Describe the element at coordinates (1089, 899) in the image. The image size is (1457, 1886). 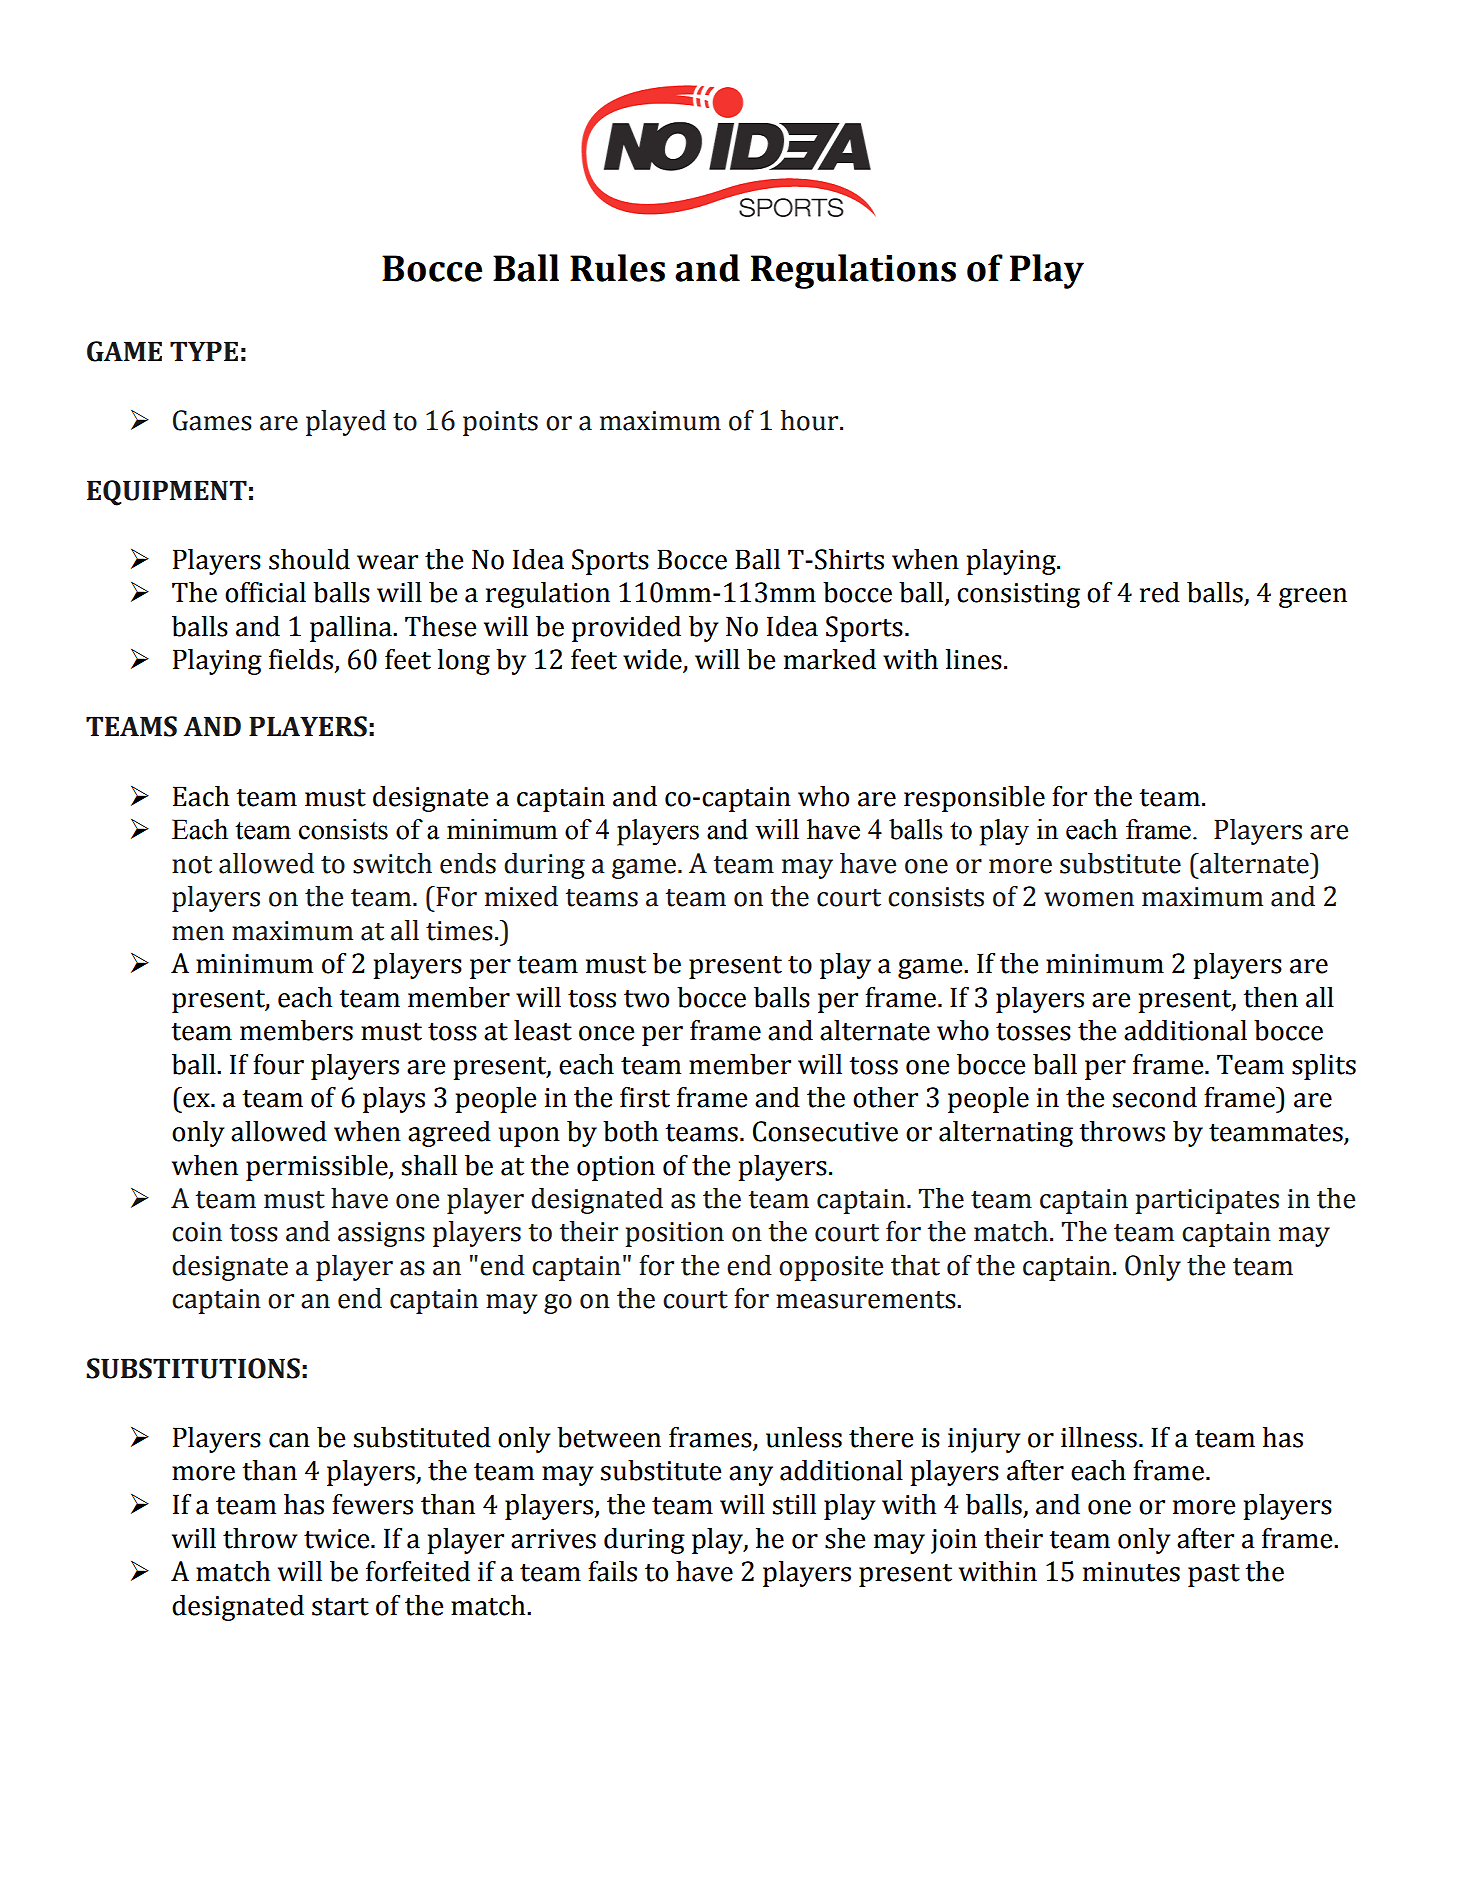
I see `women` at that location.
